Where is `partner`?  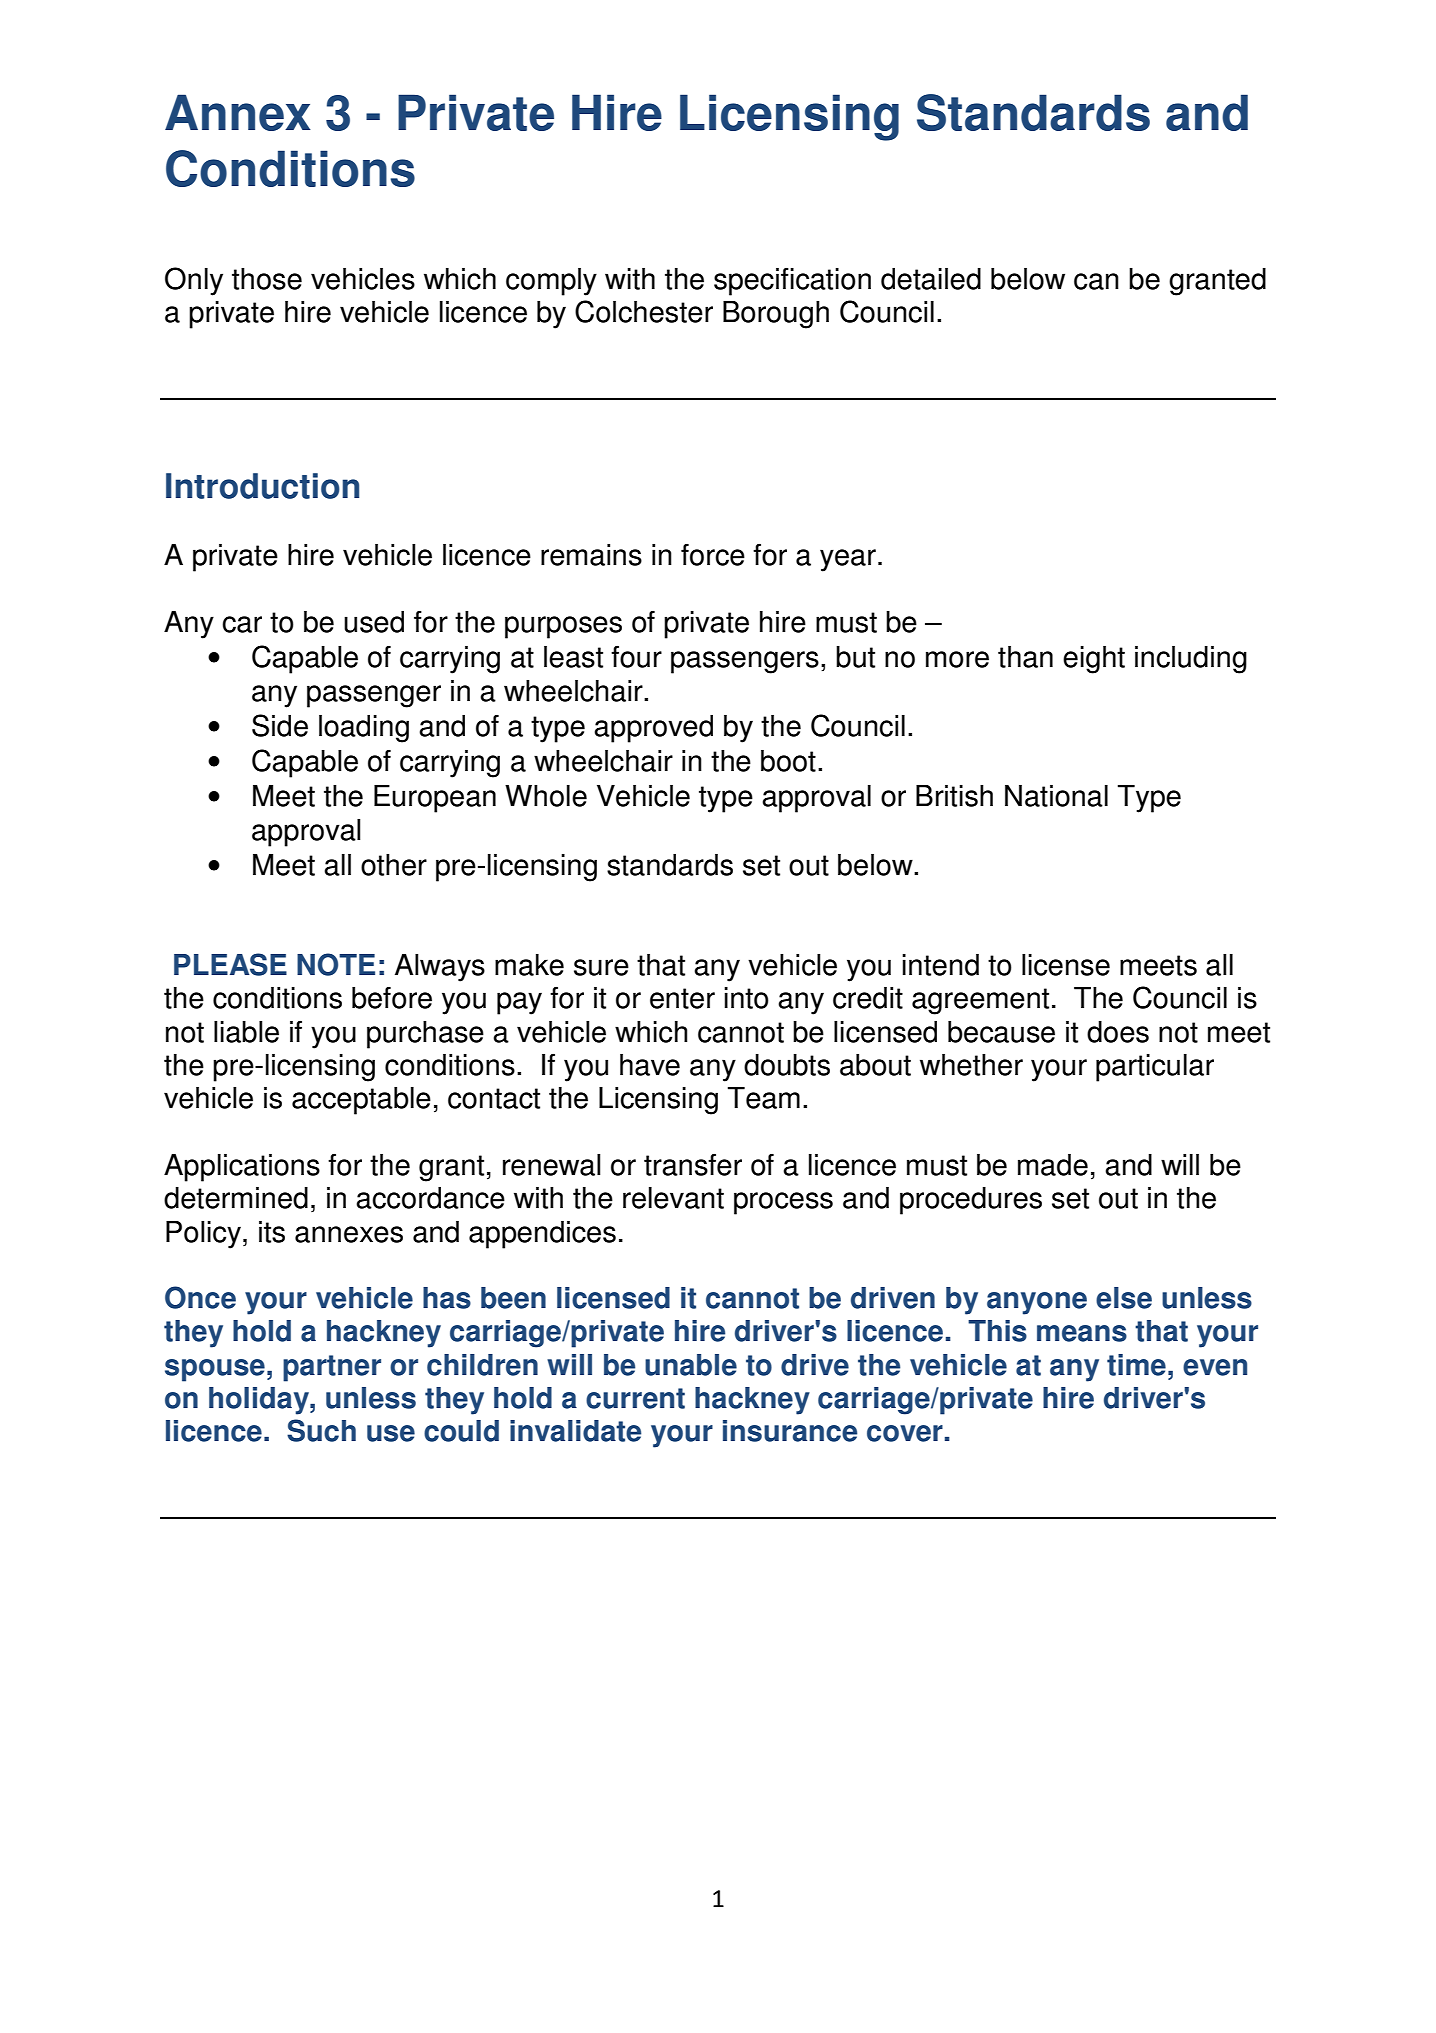
partner is located at coordinates (332, 1368).
